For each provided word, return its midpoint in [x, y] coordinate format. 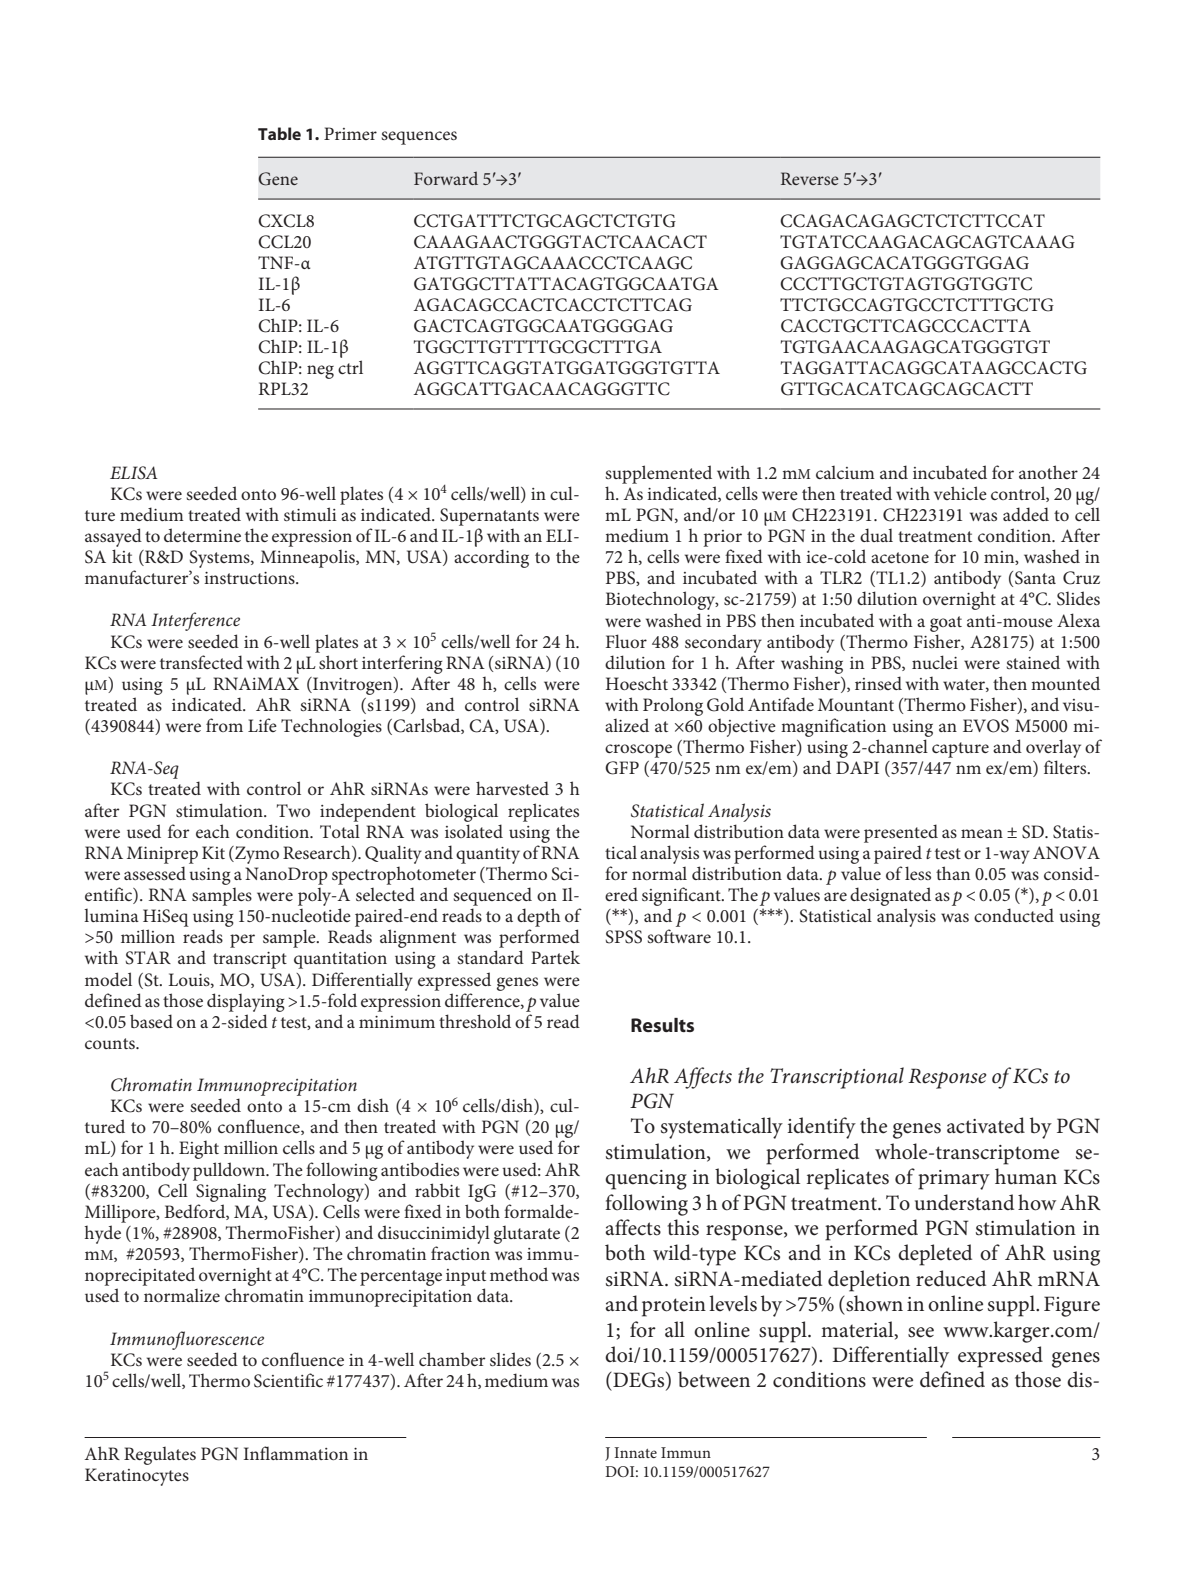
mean [982, 833]
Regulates [160, 1456]
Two [293, 810]
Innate [635, 1452]
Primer [350, 133]
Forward [446, 178]
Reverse [810, 178]
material [858, 1330]
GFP [622, 768]
